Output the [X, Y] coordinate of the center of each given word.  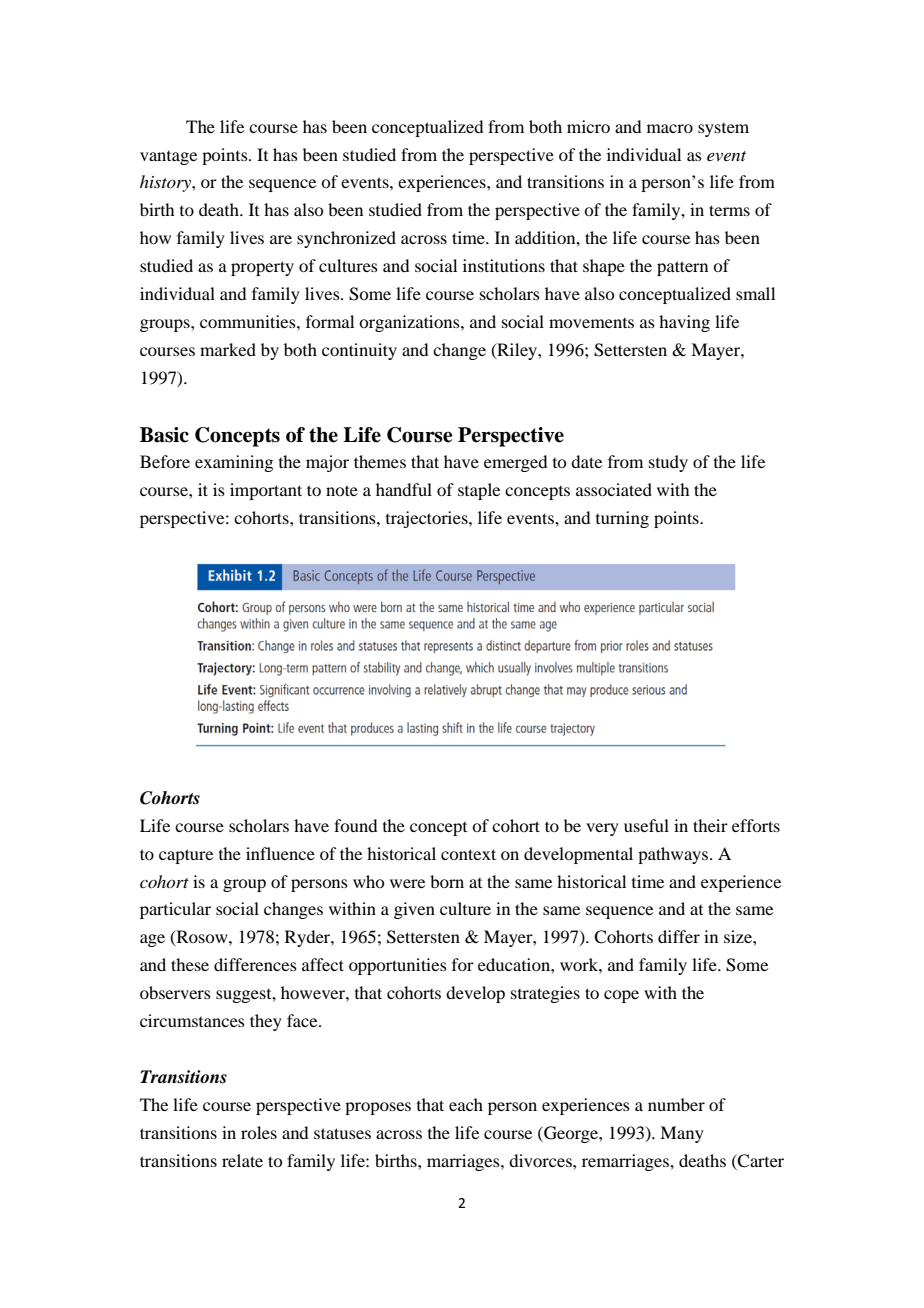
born [447, 881]
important [266, 491]
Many [682, 1134]
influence [280, 853]
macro [670, 128]
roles [259, 1132]
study [668, 463]
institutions [504, 265]
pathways [674, 855]
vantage [168, 158]
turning [622, 519]
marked [228, 349]
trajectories [428, 519]
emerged [515, 463]
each [466, 1104]
